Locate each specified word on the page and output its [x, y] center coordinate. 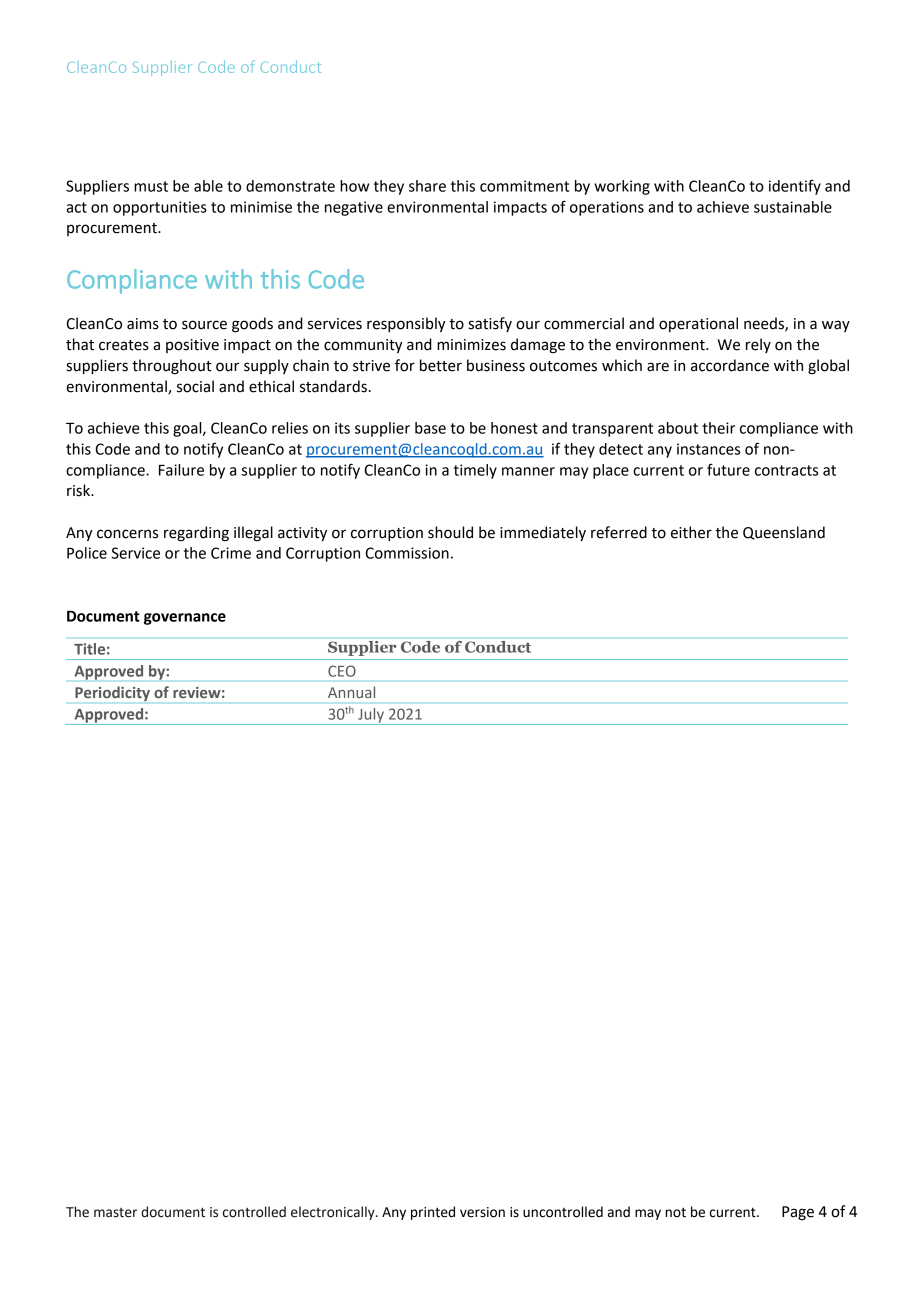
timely [475, 471]
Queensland [784, 533]
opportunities [160, 208]
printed [433, 1213]
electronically [334, 1213]
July [371, 716]
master [115, 1213]
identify [795, 187]
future [728, 470]
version [482, 1212]
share [427, 186]
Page [798, 1213]
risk [80, 490]
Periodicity [112, 693]
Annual [351, 692]
